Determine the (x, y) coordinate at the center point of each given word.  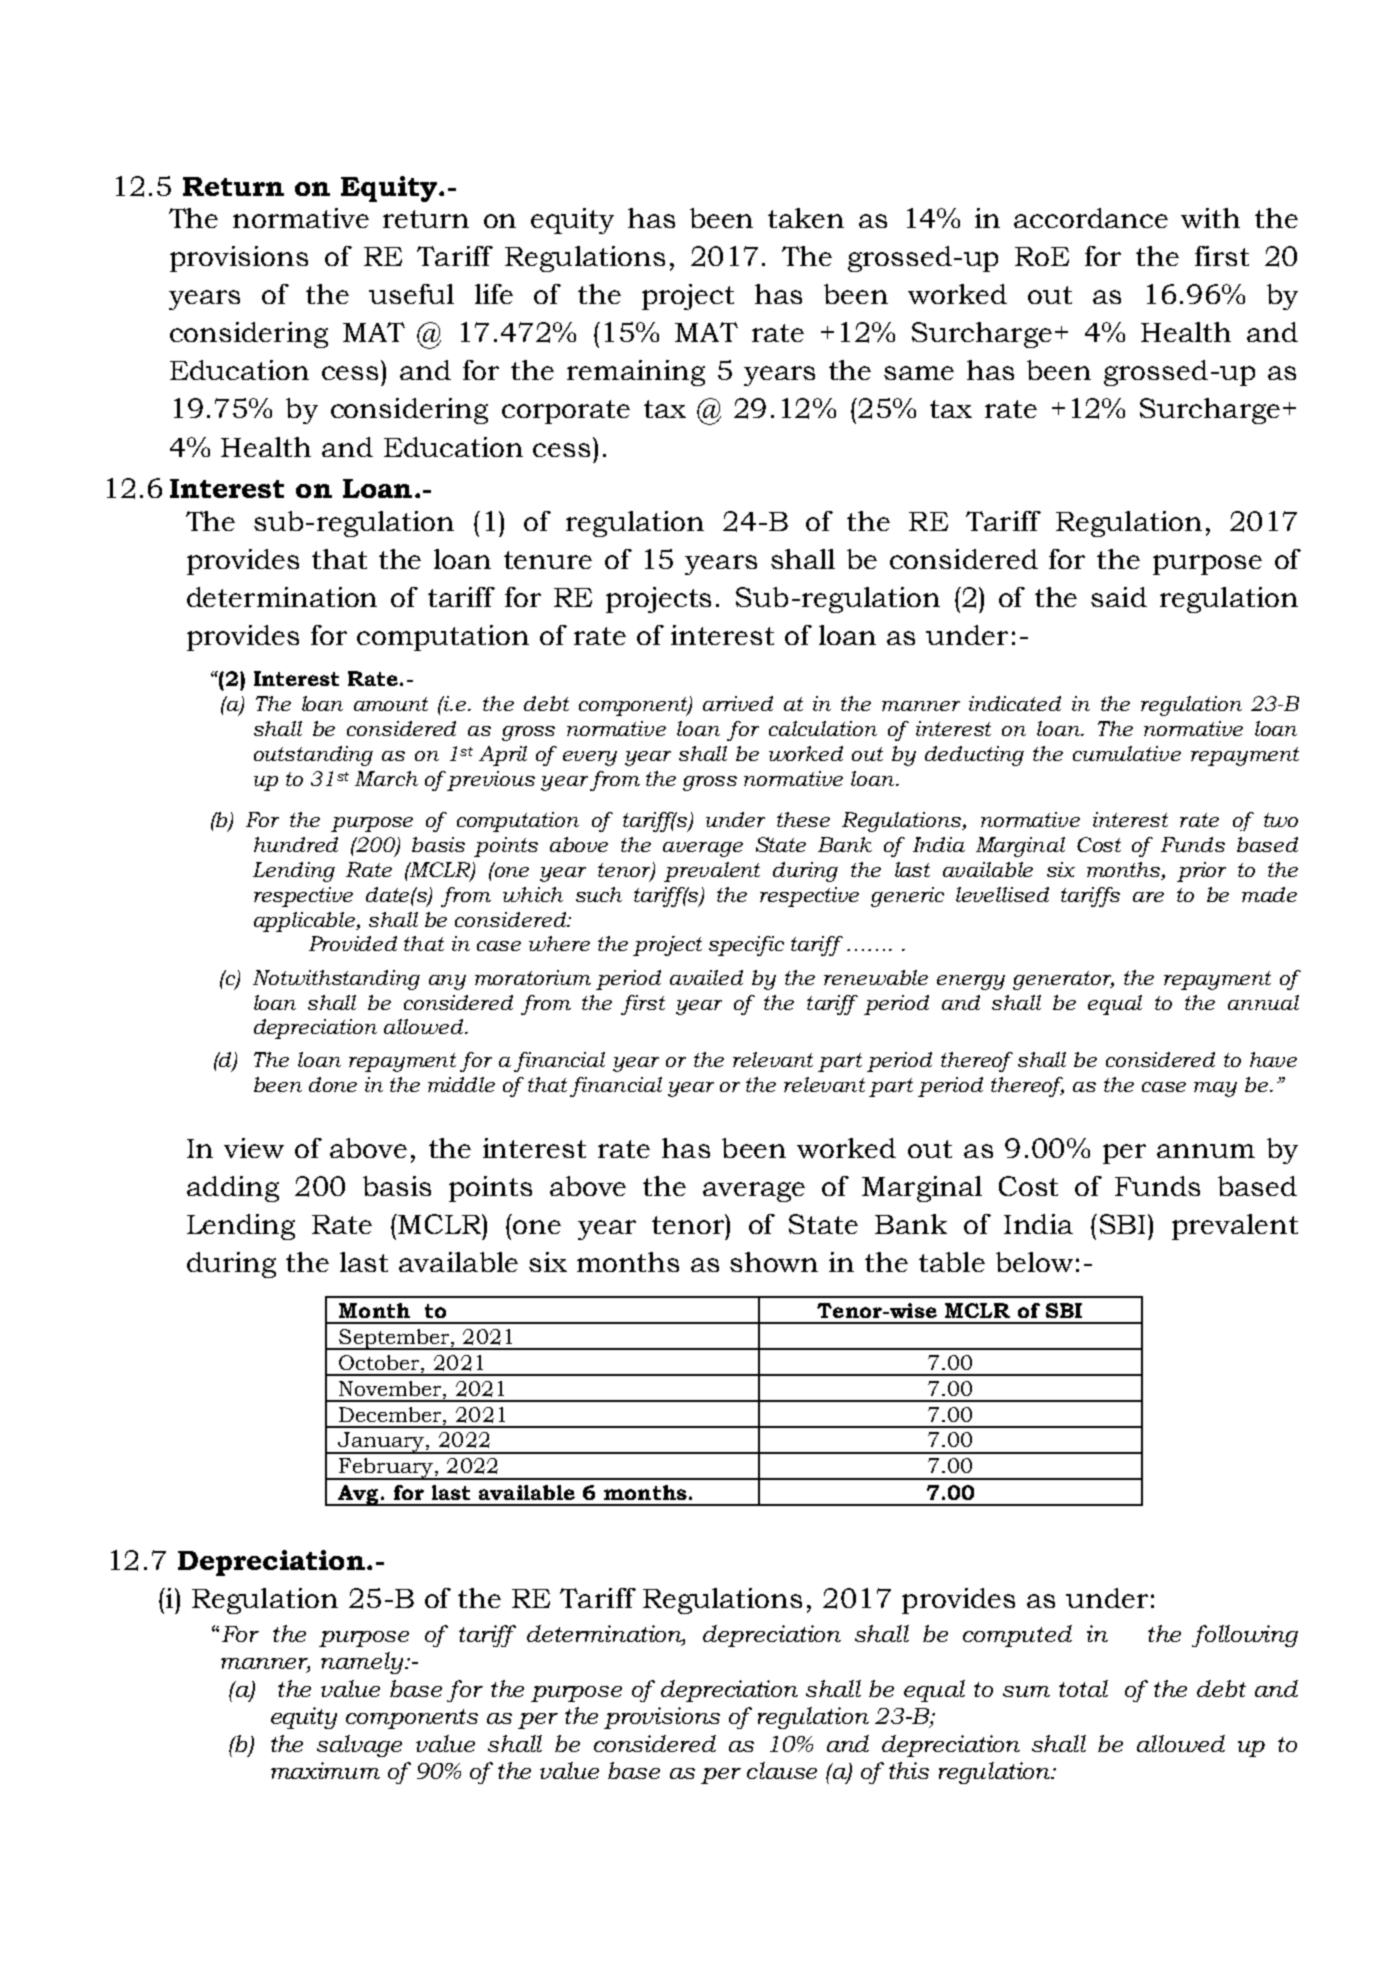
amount (391, 704)
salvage (359, 1746)
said (1119, 597)
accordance (1091, 218)
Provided (353, 943)
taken (806, 218)
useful (411, 294)
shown (774, 1262)
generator (1063, 980)
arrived (738, 703)
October (380, 1362)
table (952, 1262)
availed (706, 977)
